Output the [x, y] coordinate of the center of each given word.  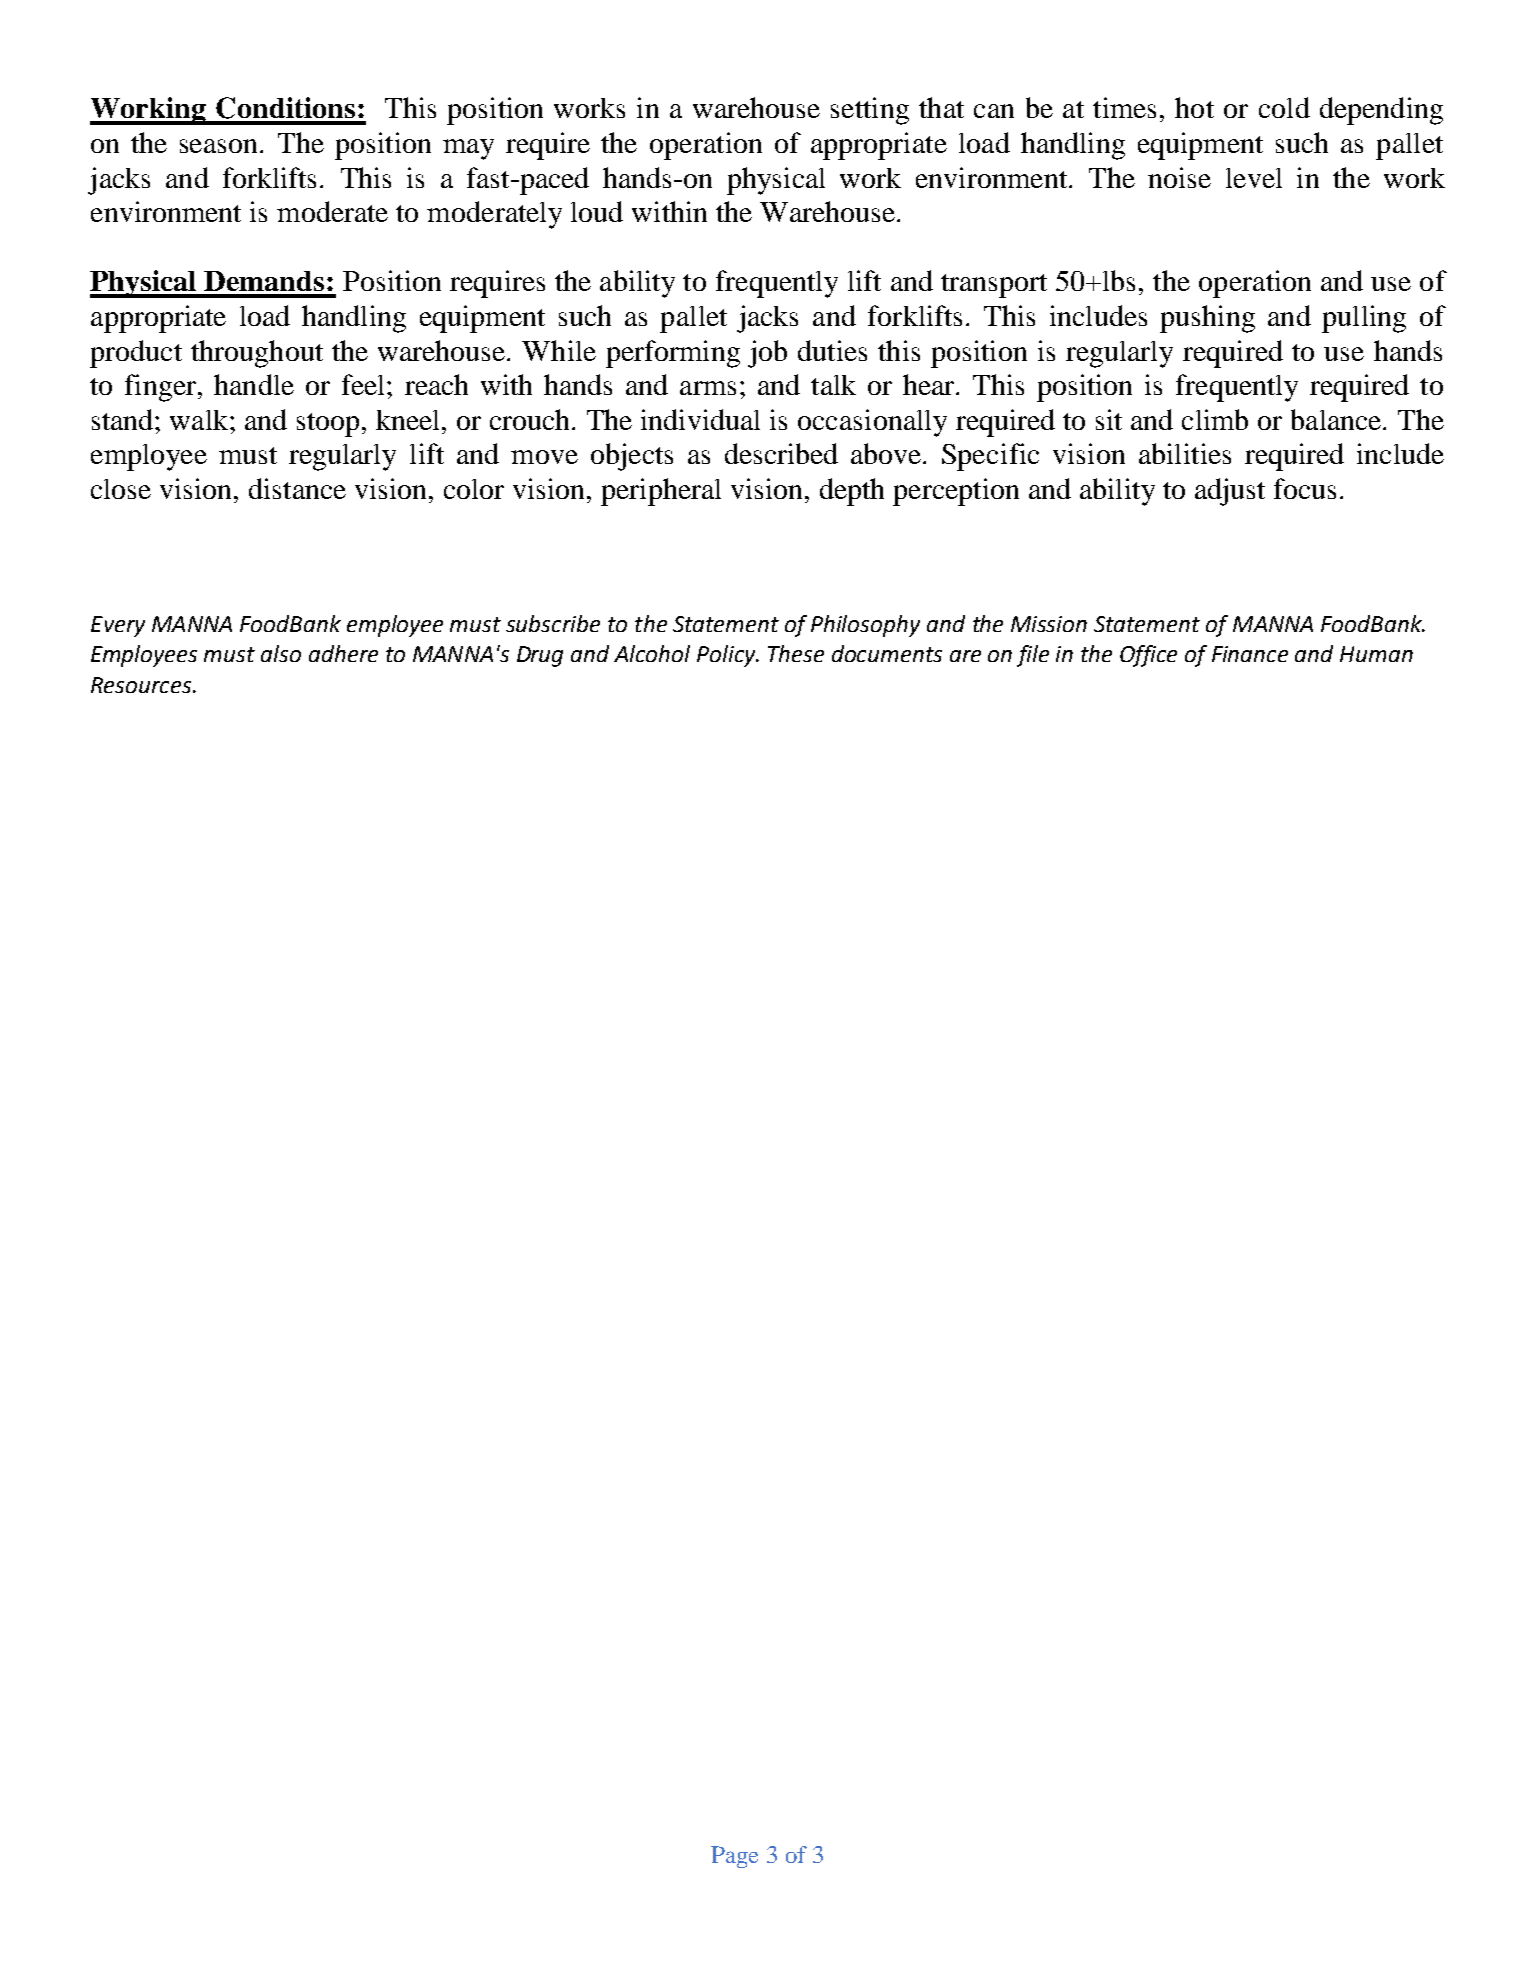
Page [734, 1857]
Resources [142, 685]
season [220, 146]
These [796, 653]
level [1254, 178]
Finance [1250, 654]
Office [1148, 656]
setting [870, 111]
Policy [727, 656]
